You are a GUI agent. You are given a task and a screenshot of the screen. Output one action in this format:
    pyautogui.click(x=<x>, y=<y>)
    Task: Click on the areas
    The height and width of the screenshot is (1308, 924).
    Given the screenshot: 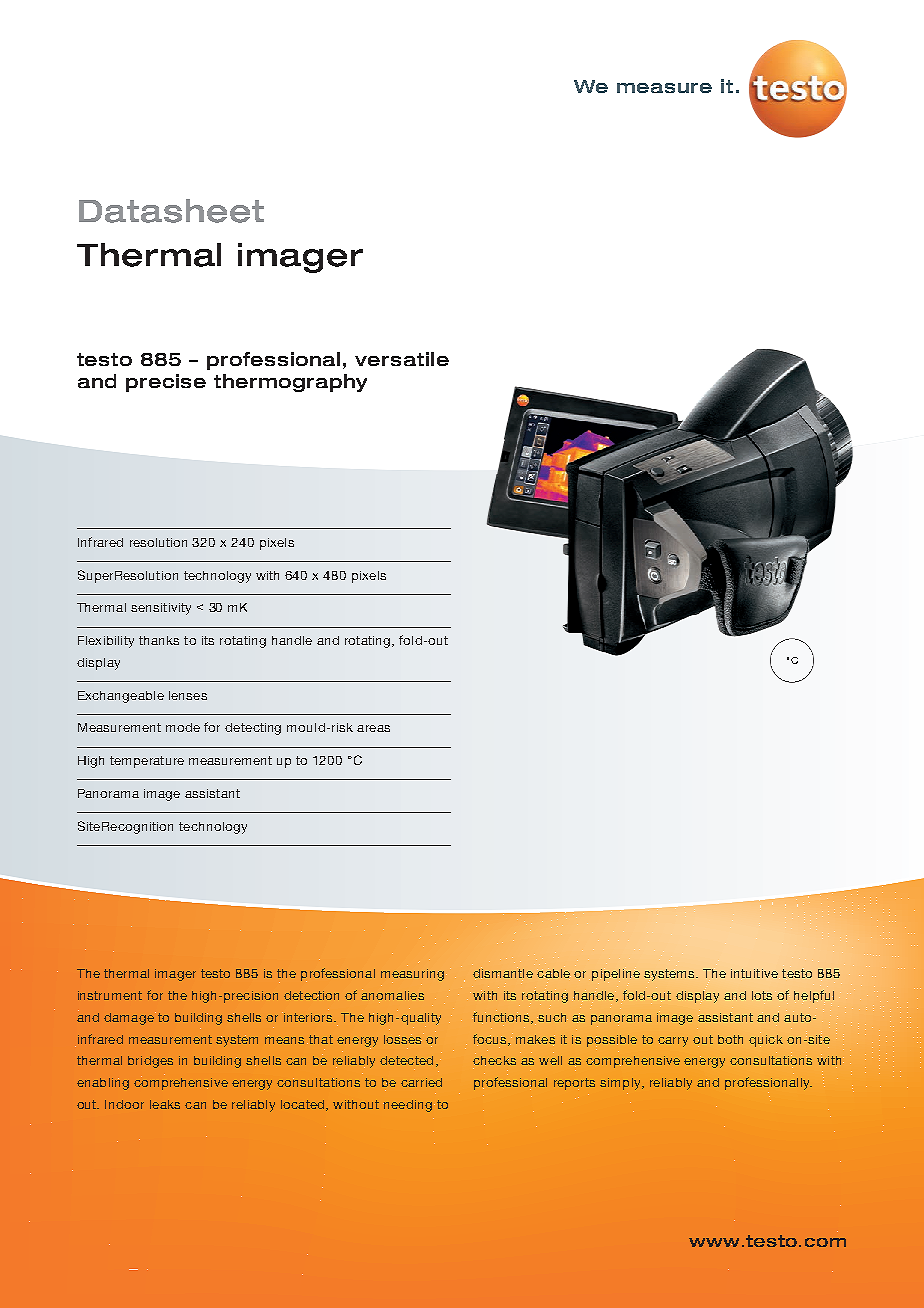 What is the action you would take?
    pyautogui.click(x=373, y=728)
